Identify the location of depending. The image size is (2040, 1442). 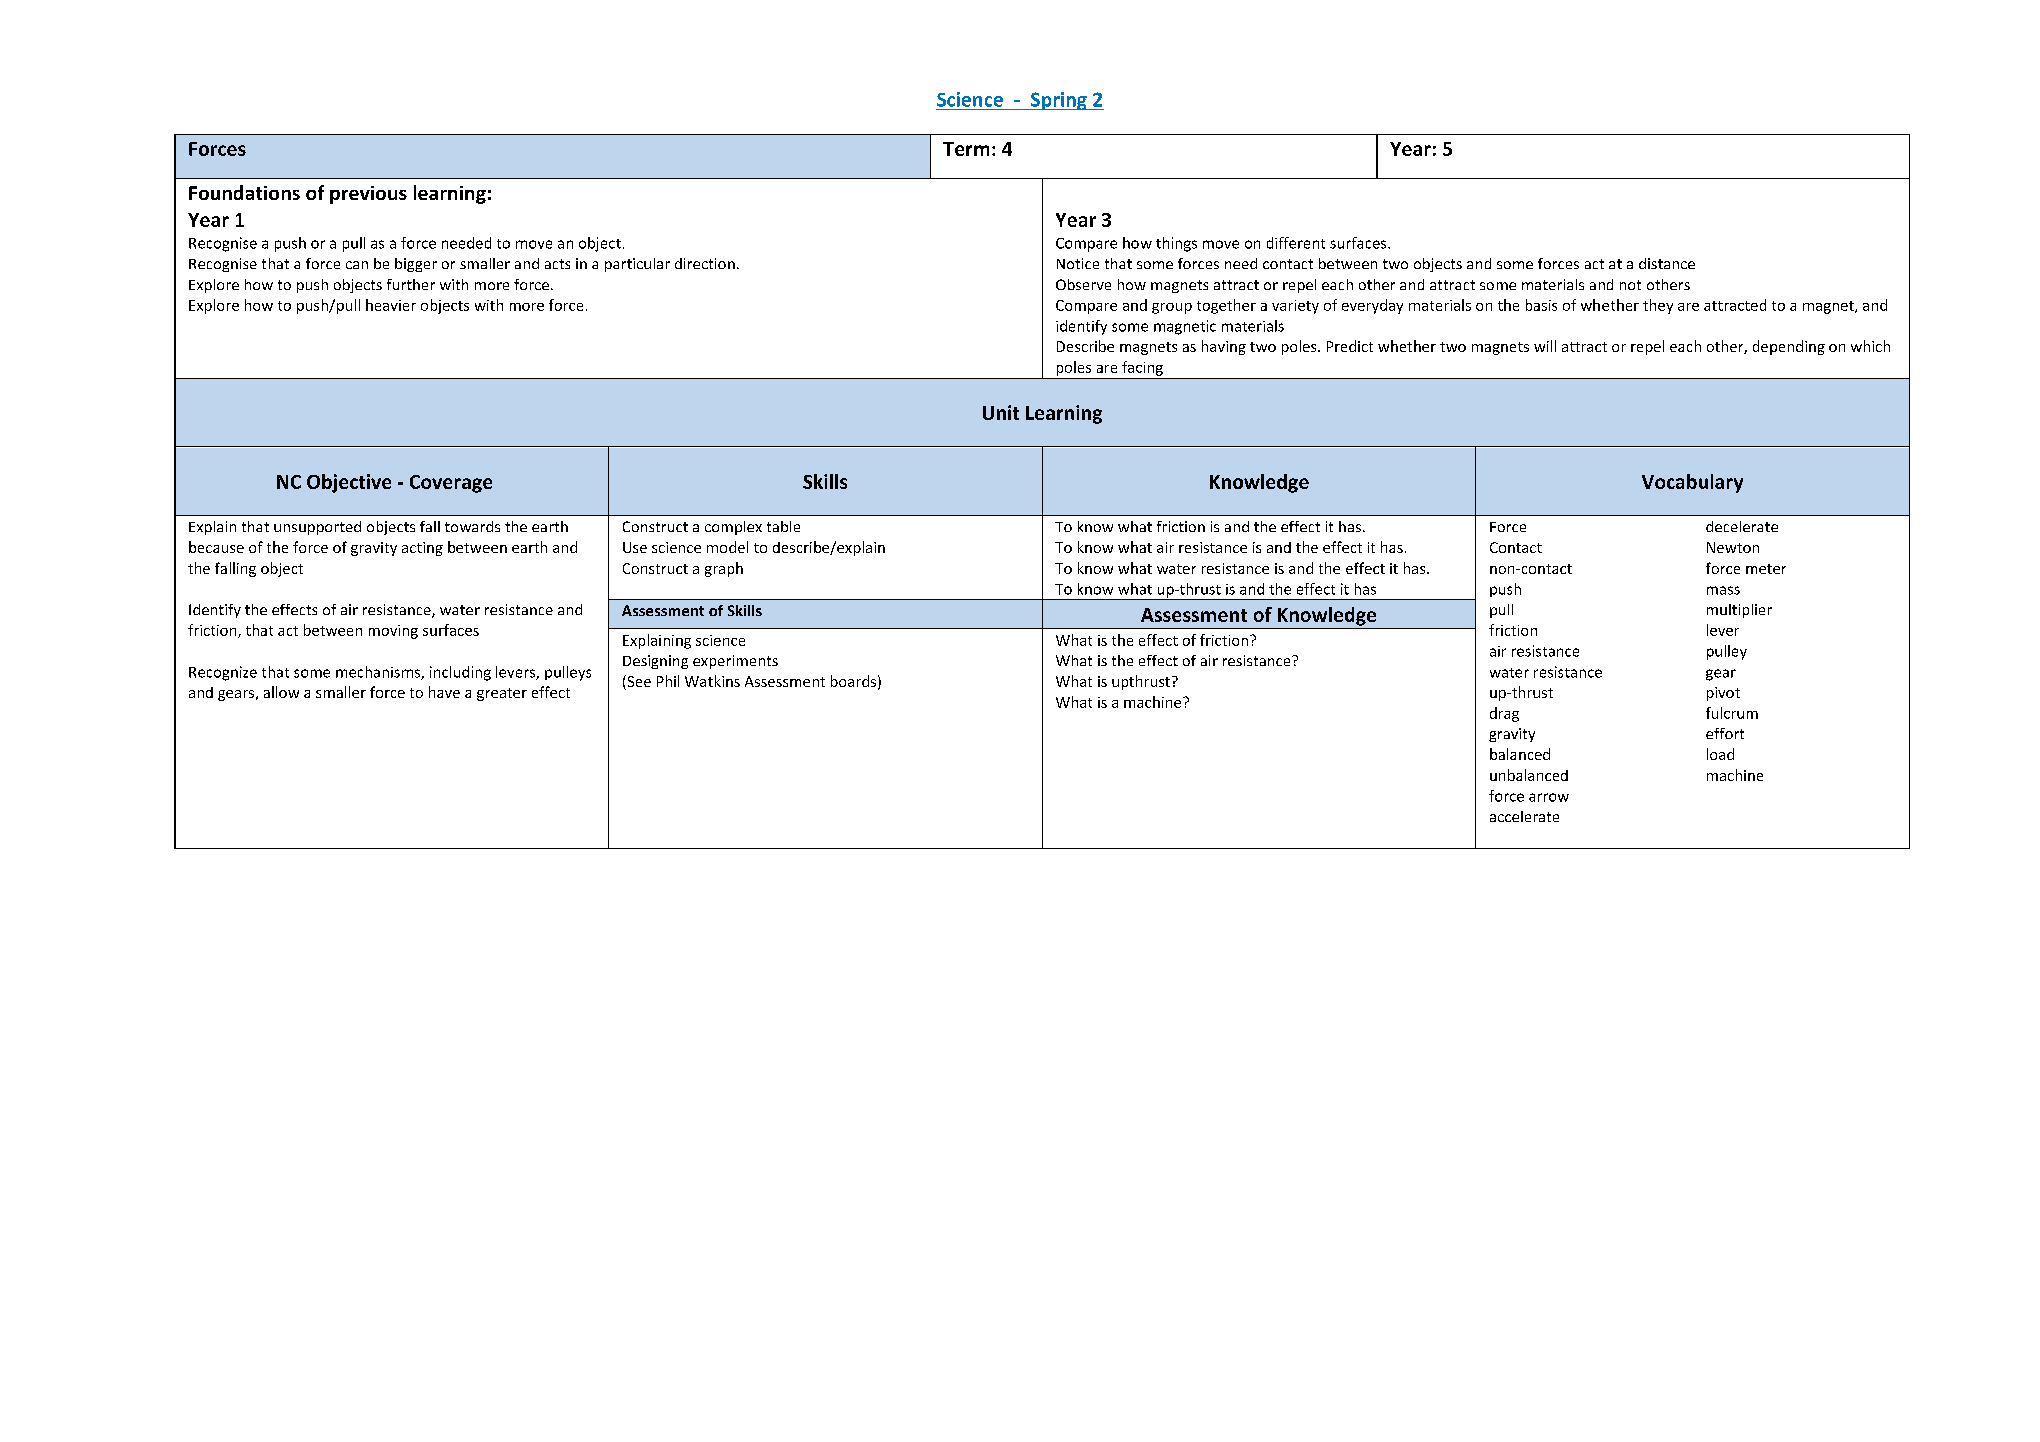
(1789, 347).
